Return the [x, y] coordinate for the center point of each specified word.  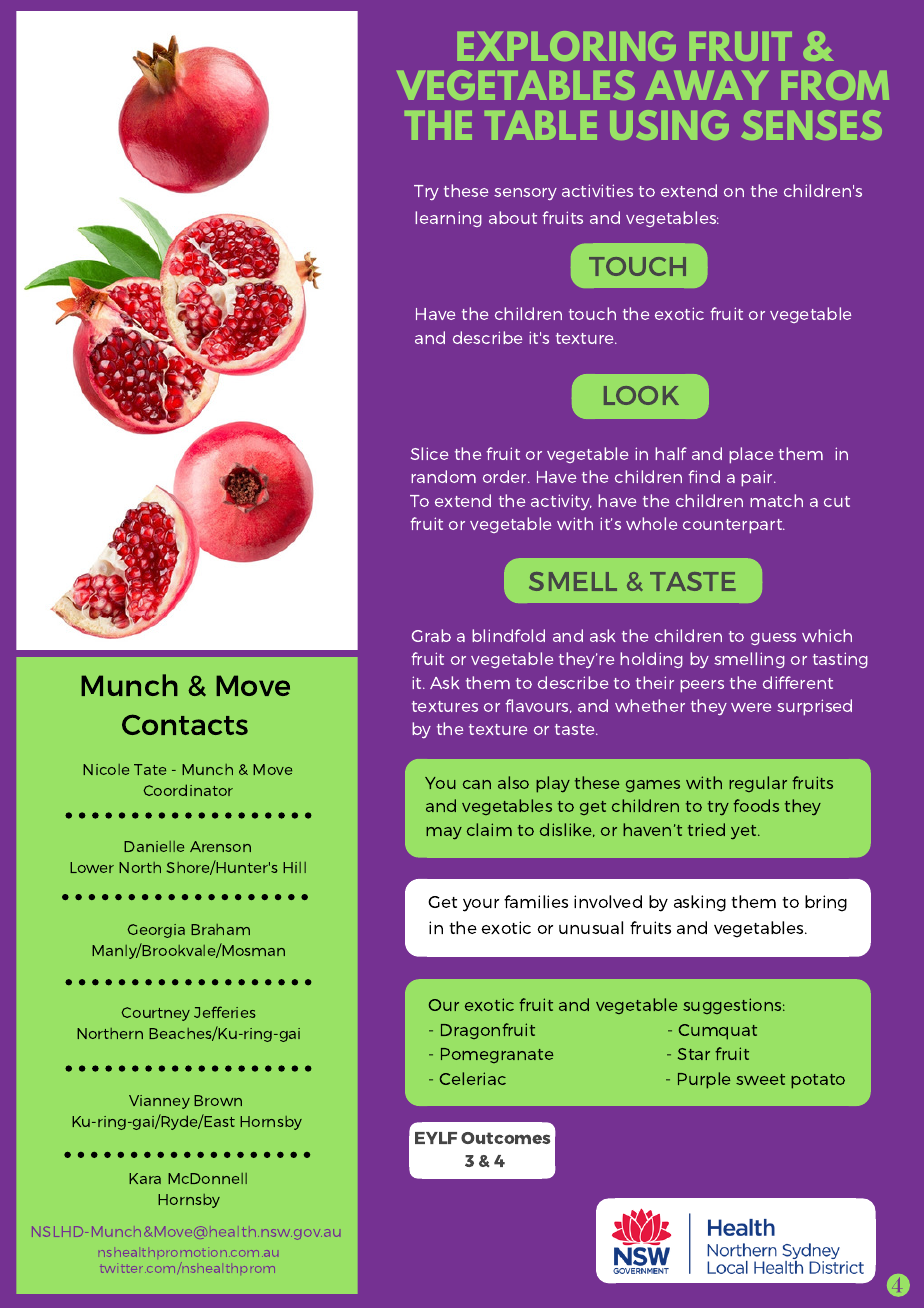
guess [773, 639]
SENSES [811, 125]
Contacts [185, 724]
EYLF [436, 1138]
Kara [145, 1178]
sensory [525, 194]
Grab [431, 635]
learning [448, 219]
